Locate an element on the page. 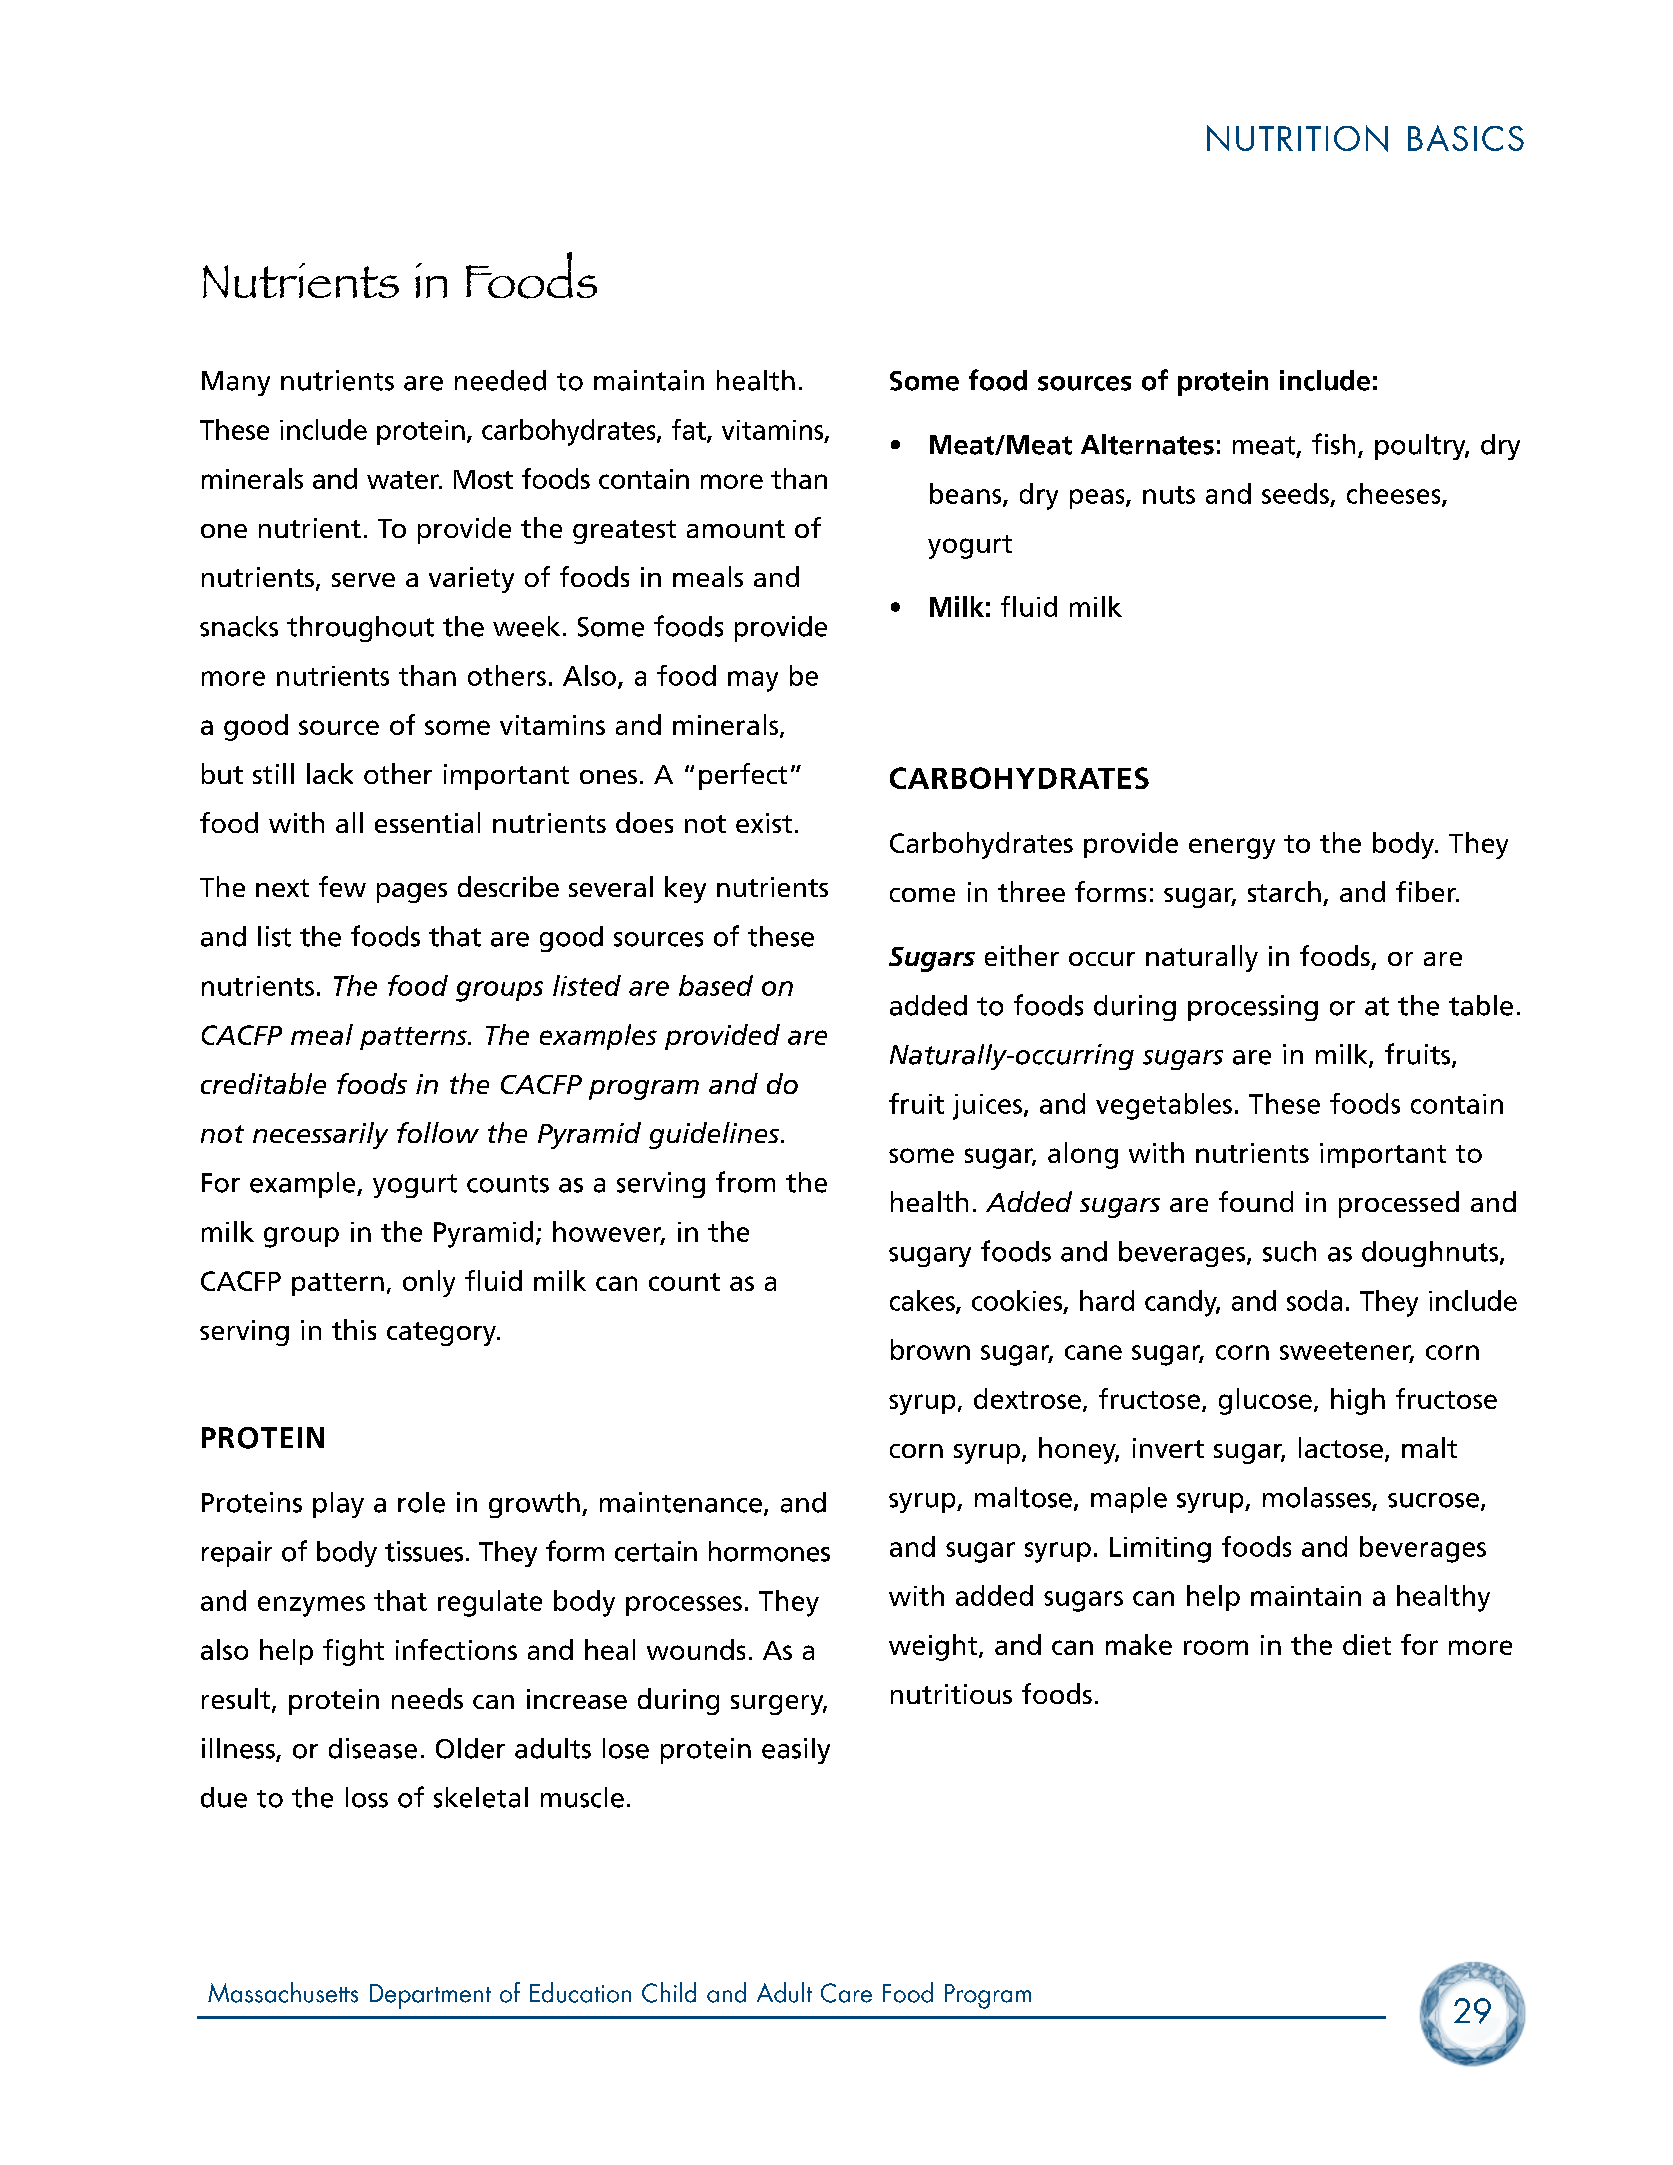  fat is located at coordinates (690, 430).
